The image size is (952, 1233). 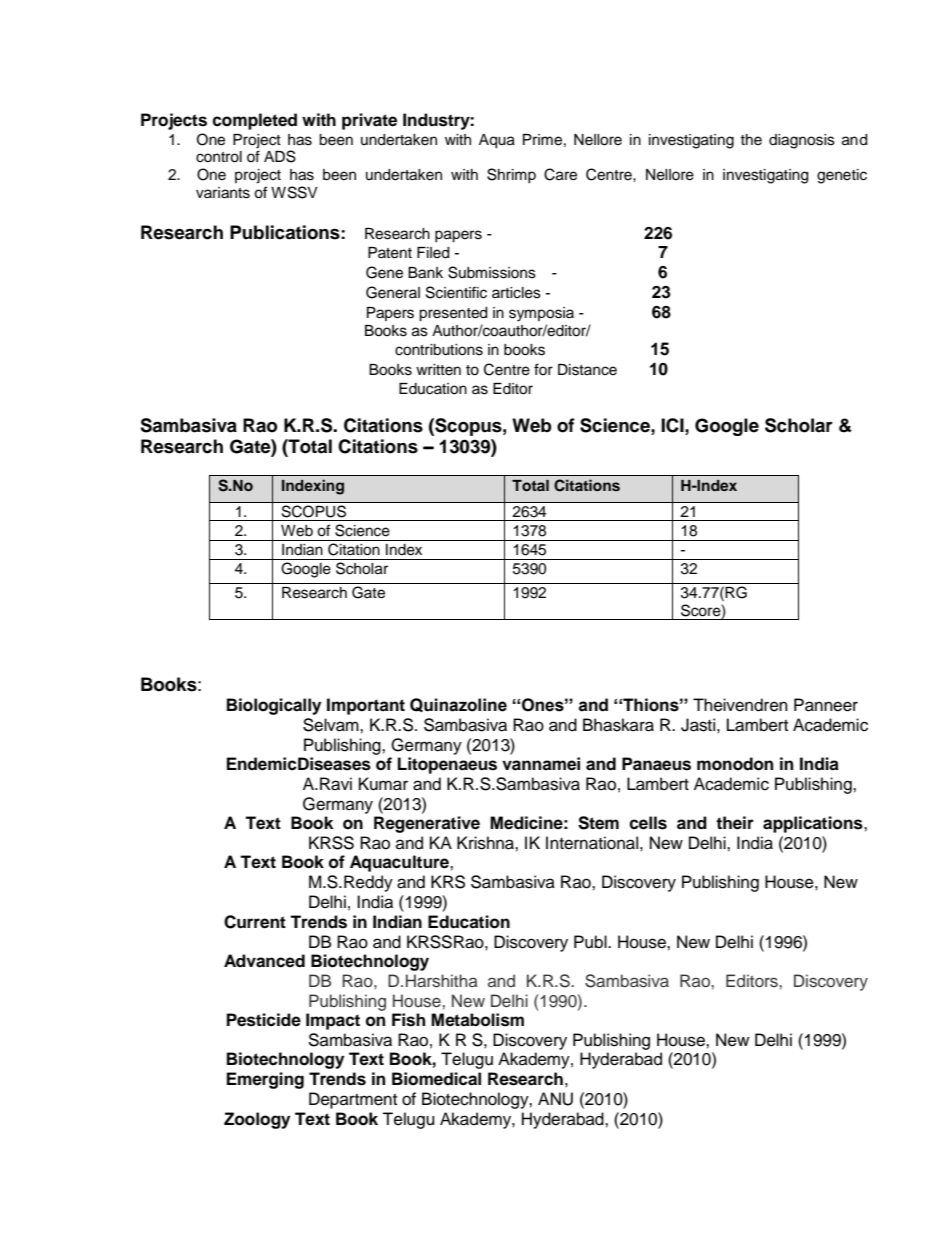 I want to click on applications, so click(x=814, y=824).
